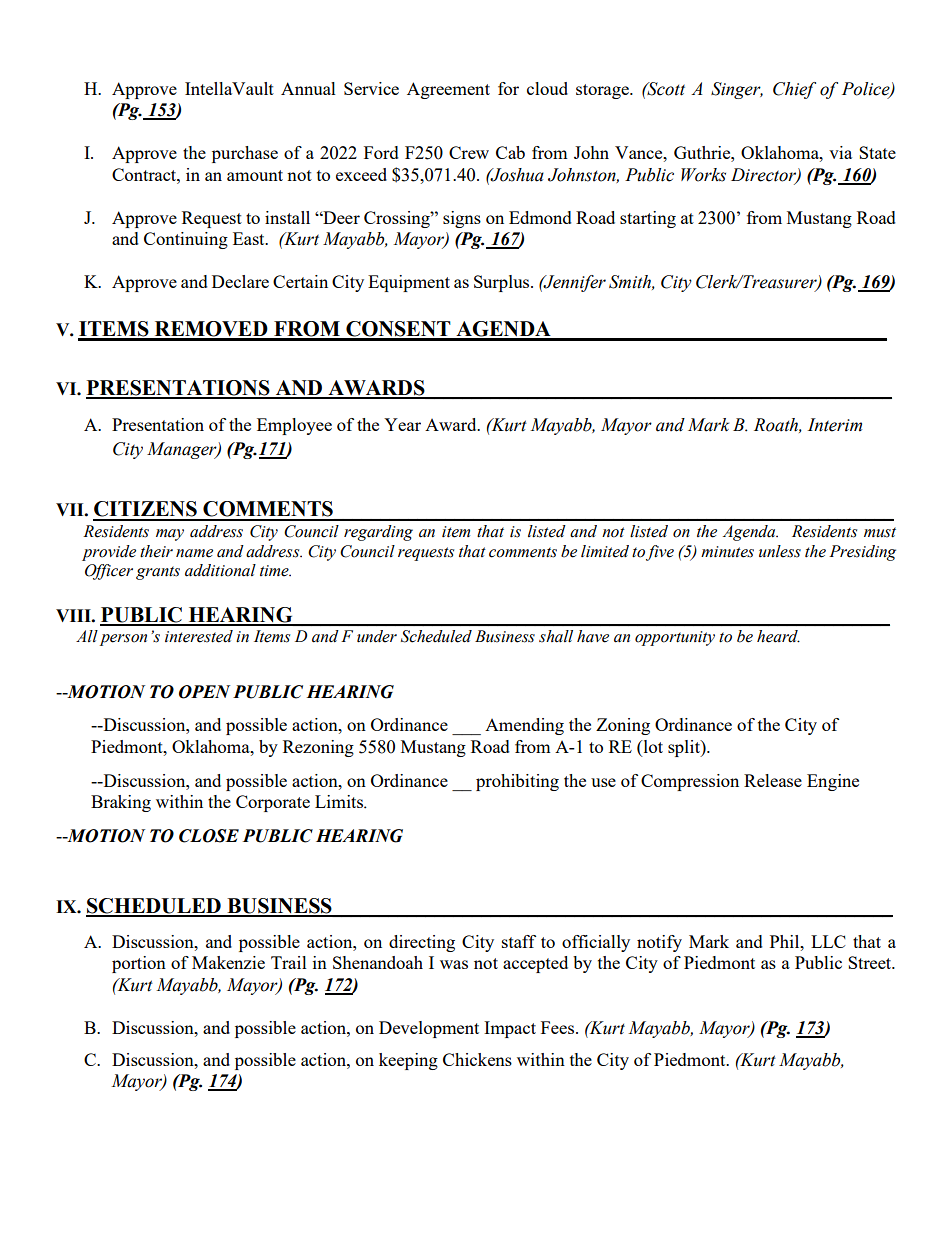 Image resolution: width=952 pixels, height=1233 pixels. Describe the element at coordinates (524, 726) in the page. I see `Amending` at that location.
